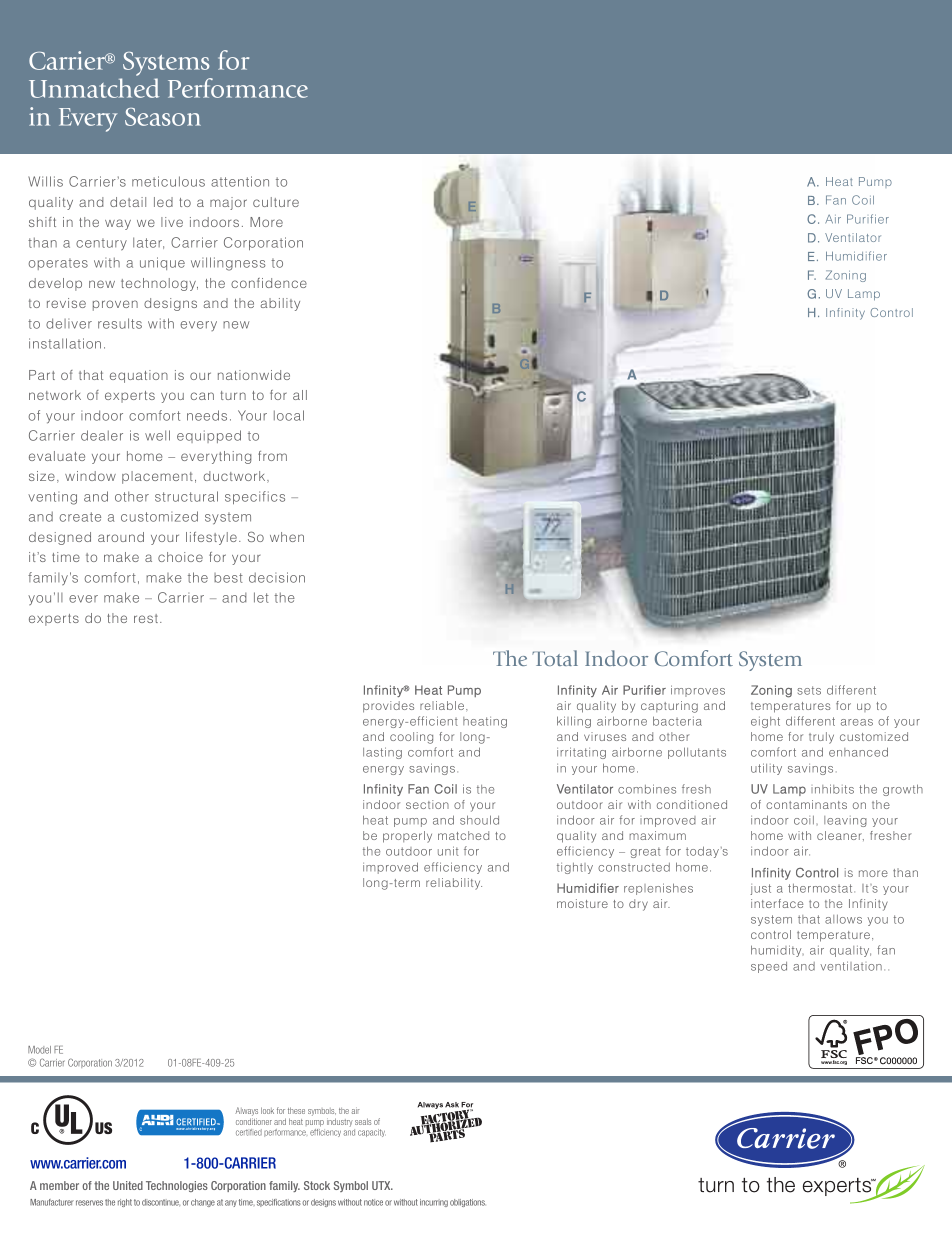 This screenshot has width=952, height=1233. What do you see at coordinates (479, 820) in the screenshot?
I see `should` at bounding box center [479, 820].
